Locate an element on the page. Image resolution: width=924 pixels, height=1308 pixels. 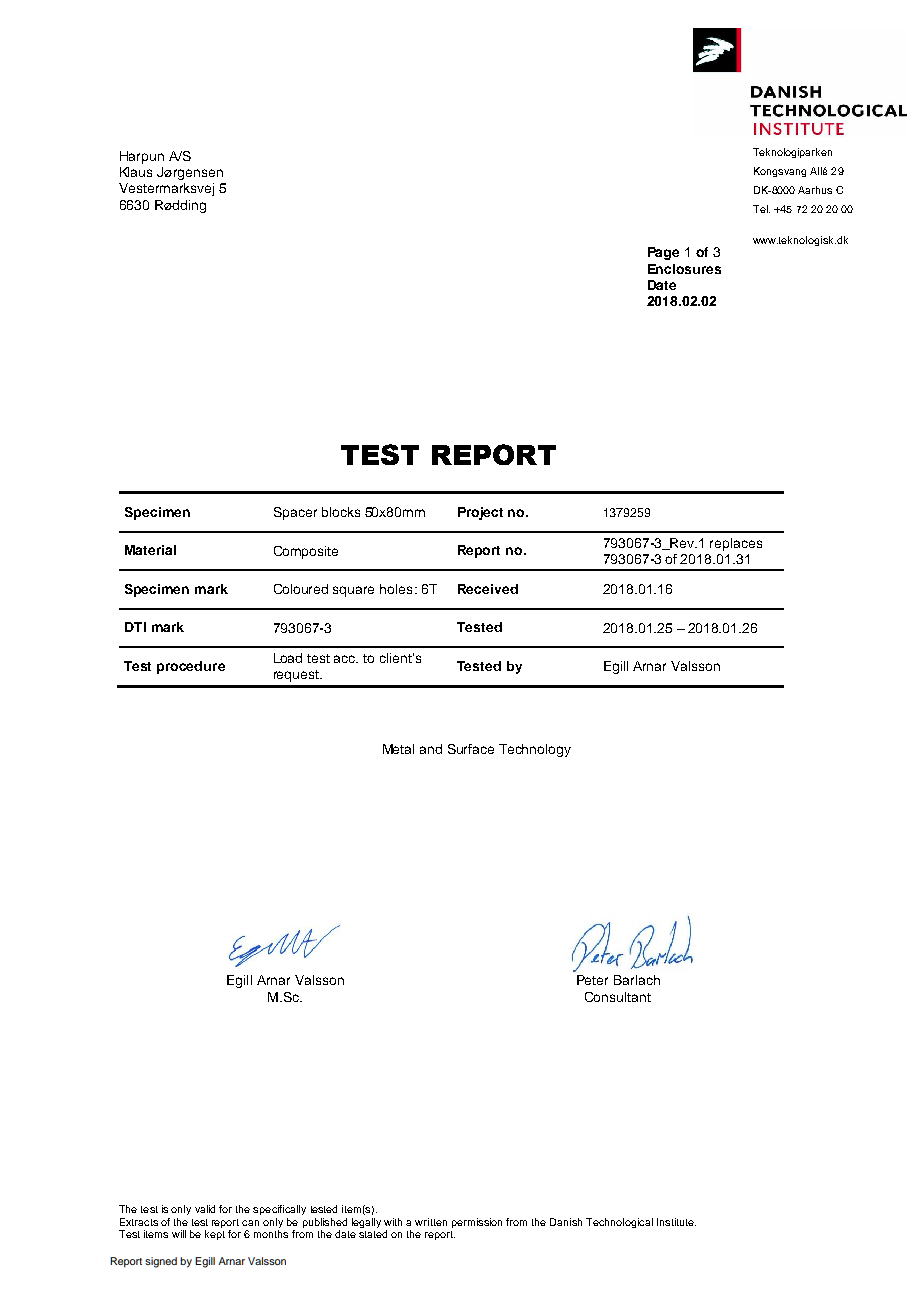
Klaus is located at coordinates (136, 172).
